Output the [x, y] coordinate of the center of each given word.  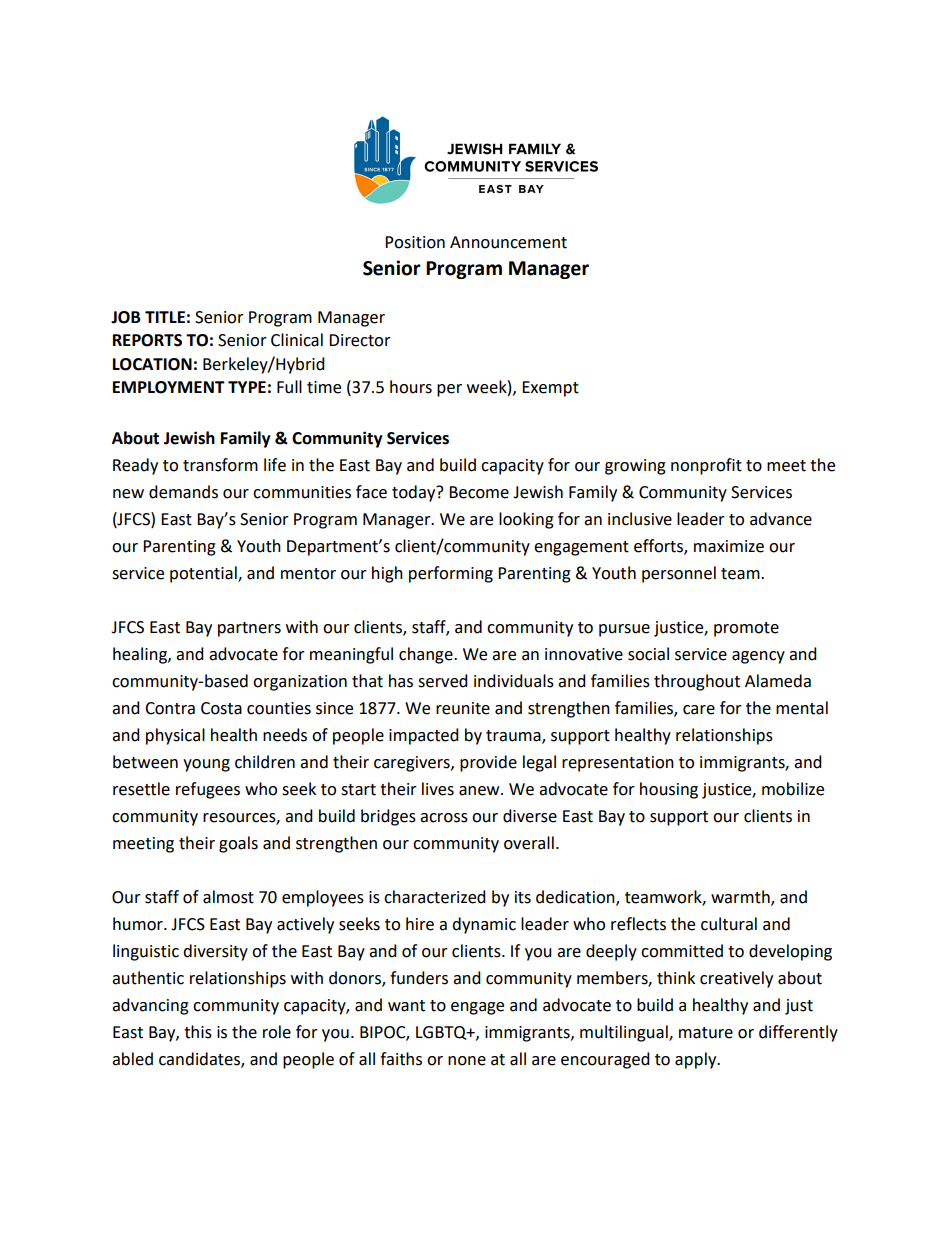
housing [669, 790]
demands [183, 492]
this [198, 1032]
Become [479, 492]
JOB [126, 317]
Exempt [550, 389]
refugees [208, 790]
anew [480, 791]
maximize [729, 546]
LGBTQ [442, 1033]
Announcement [508, 242]
